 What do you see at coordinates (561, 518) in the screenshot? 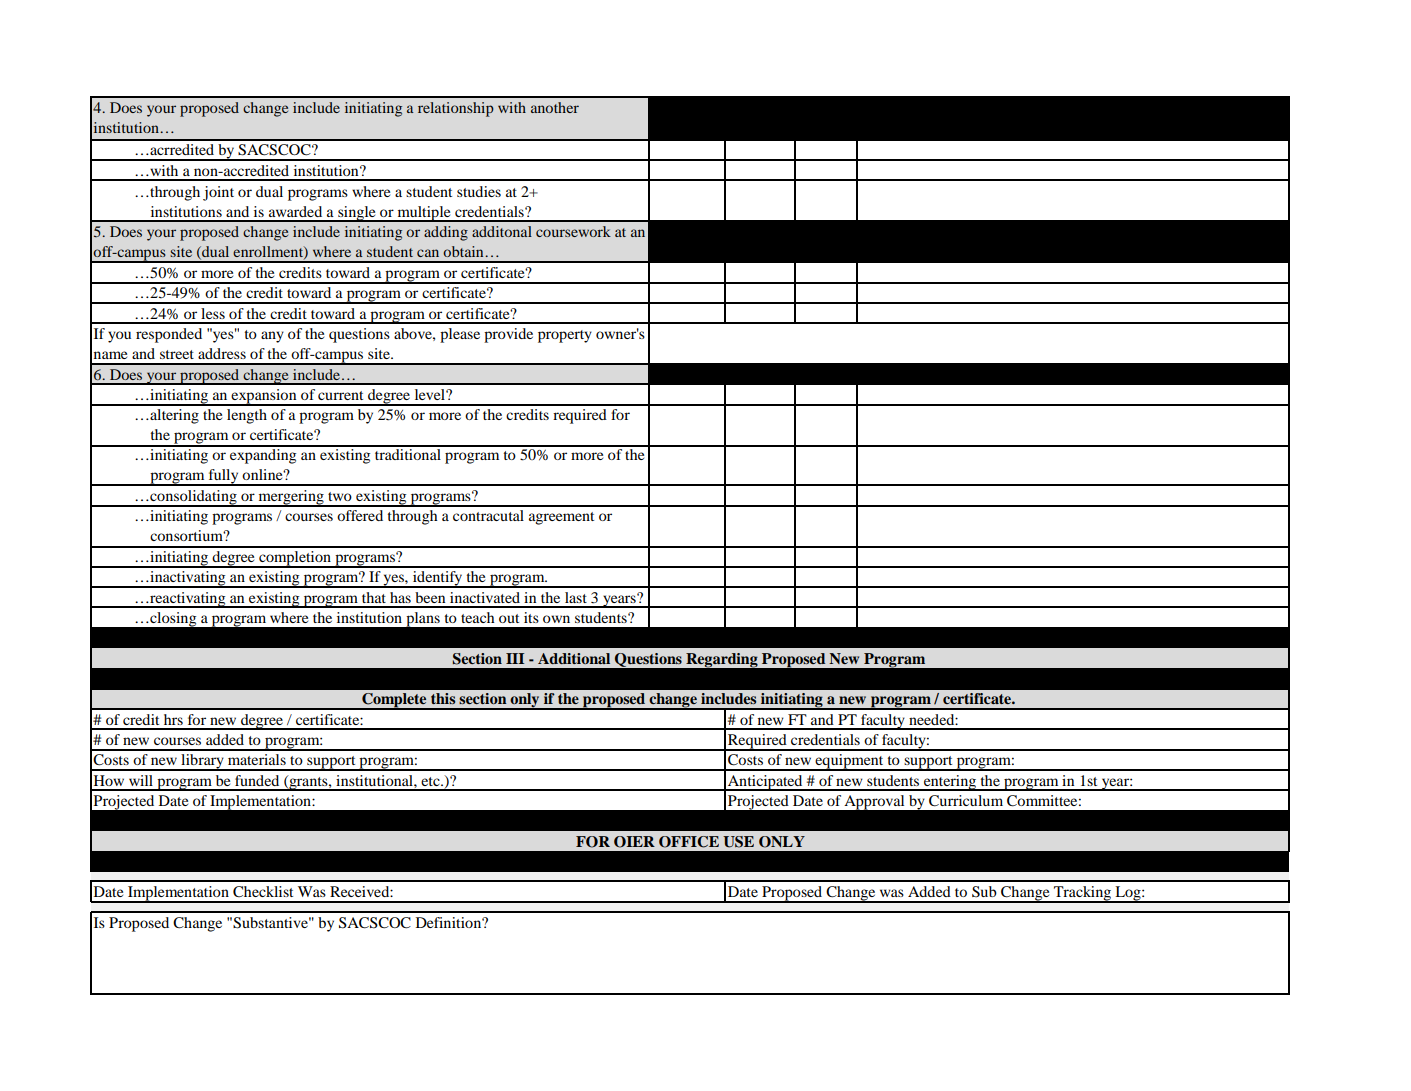
I see `agreement` at bounding box center [561, 518].
